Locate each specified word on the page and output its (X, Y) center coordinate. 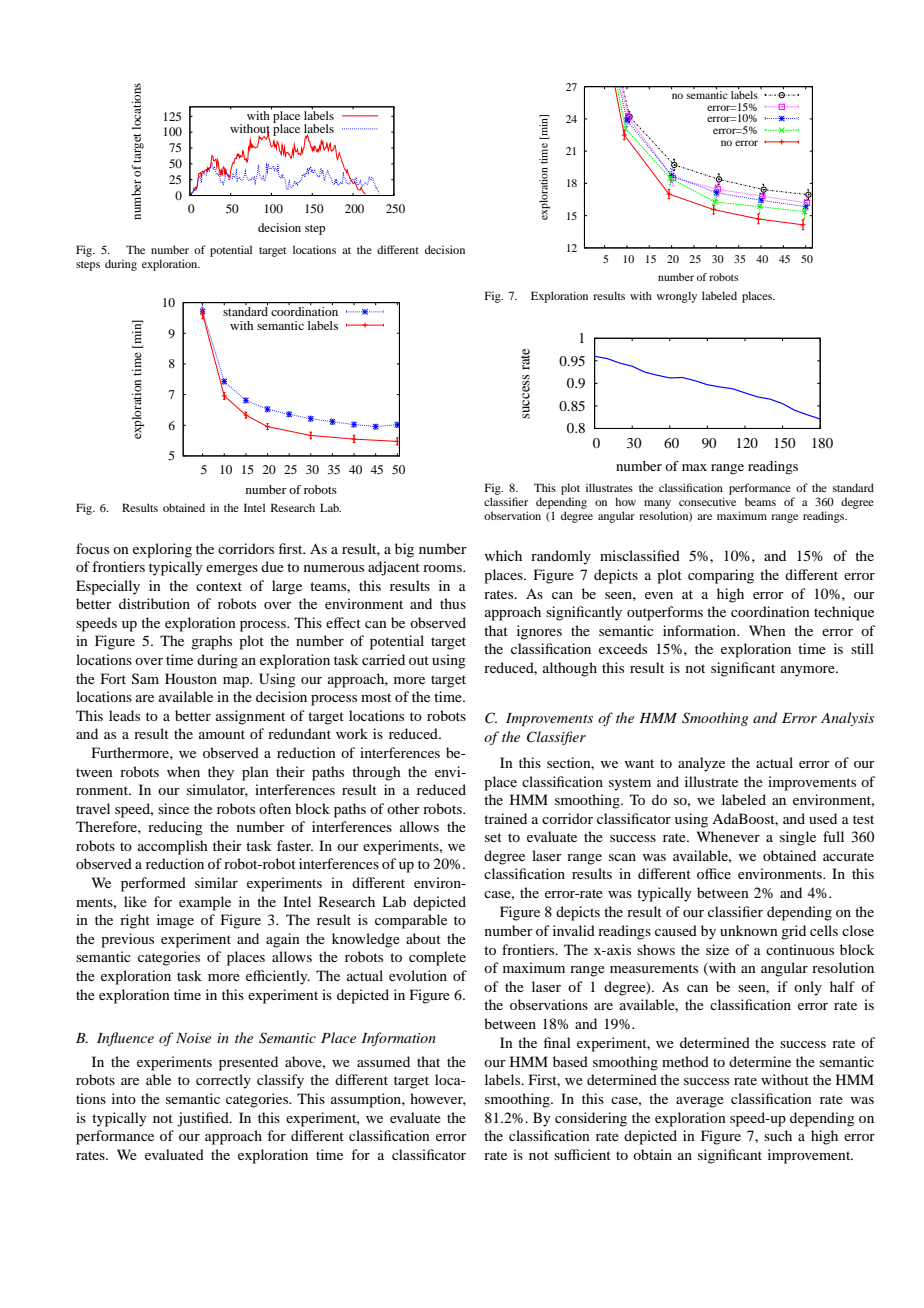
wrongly (677, 297)
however (438, 1099)
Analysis (847, 719)
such (778, 1135)
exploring (162, 550)
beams (760, 501)
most (376, 697)
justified (204, 1119)
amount (222, 734)
